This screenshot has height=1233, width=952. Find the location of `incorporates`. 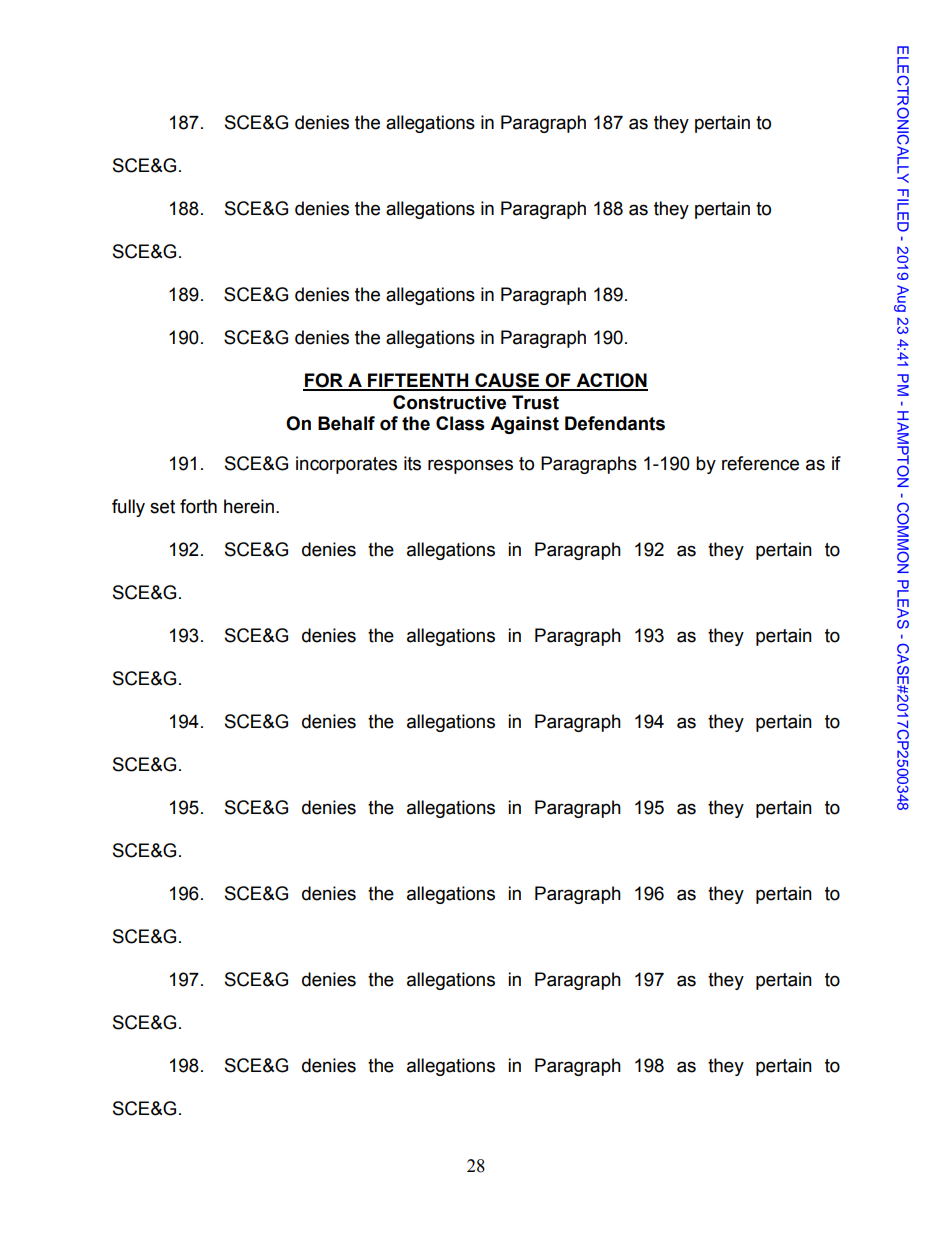

incorporates is located at coordinates (346, 465).
